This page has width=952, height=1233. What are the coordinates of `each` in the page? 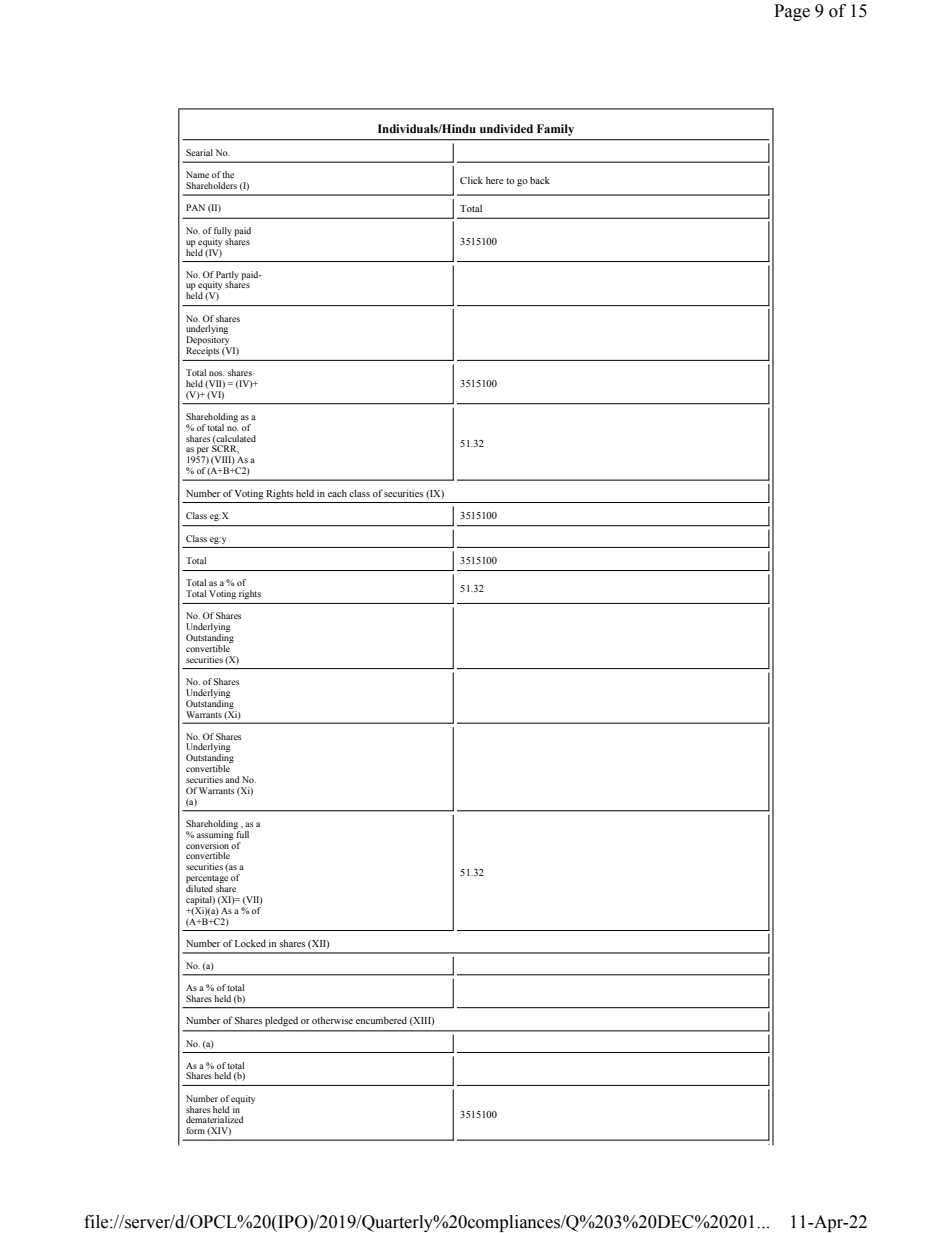 It's located at (337, 493).
